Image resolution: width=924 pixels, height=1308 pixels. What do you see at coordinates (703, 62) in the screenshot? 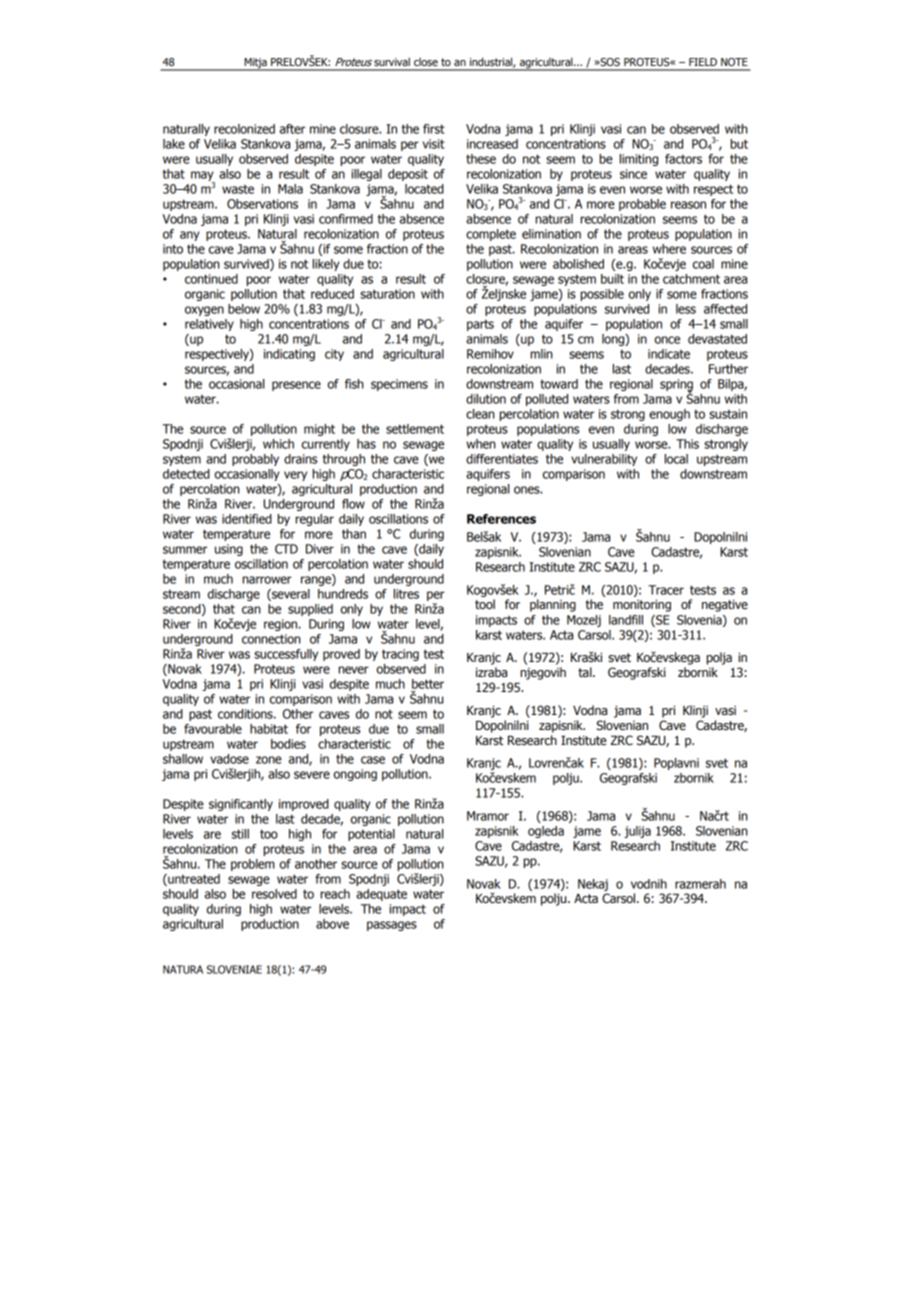
I see `FIELD` at bounding box center [703, 62].
